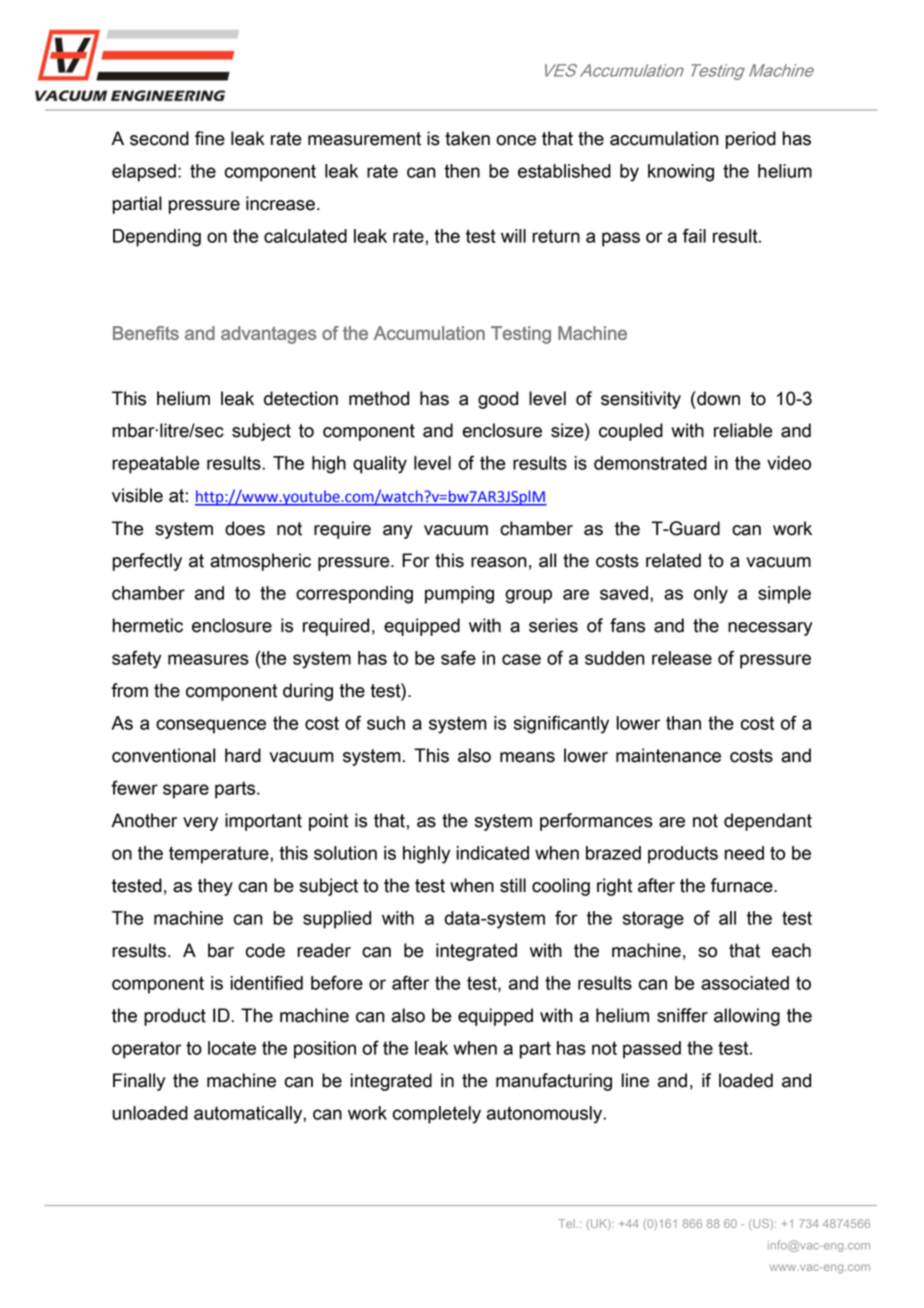 The image size is (924, 1308). Describe the element at coordinates (717, 398) in the screenshot. I see `down` at that location.
